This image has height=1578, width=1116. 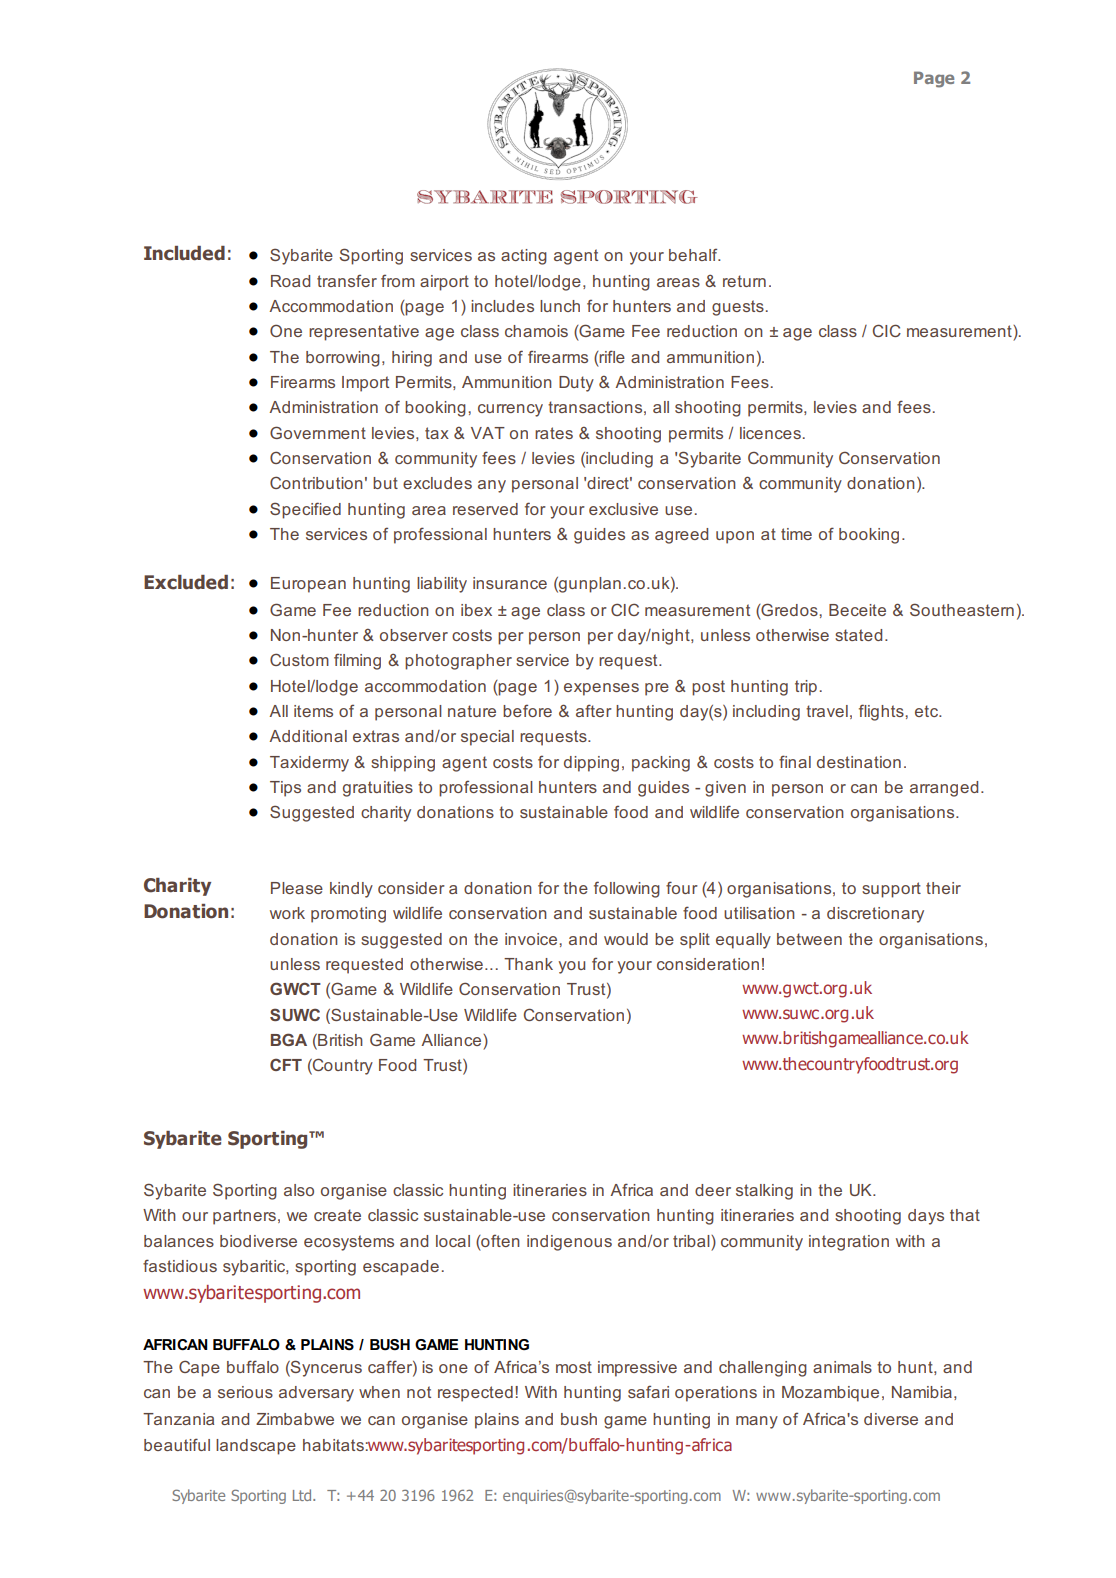 I want to click on return, so click(x=744, y=281).
